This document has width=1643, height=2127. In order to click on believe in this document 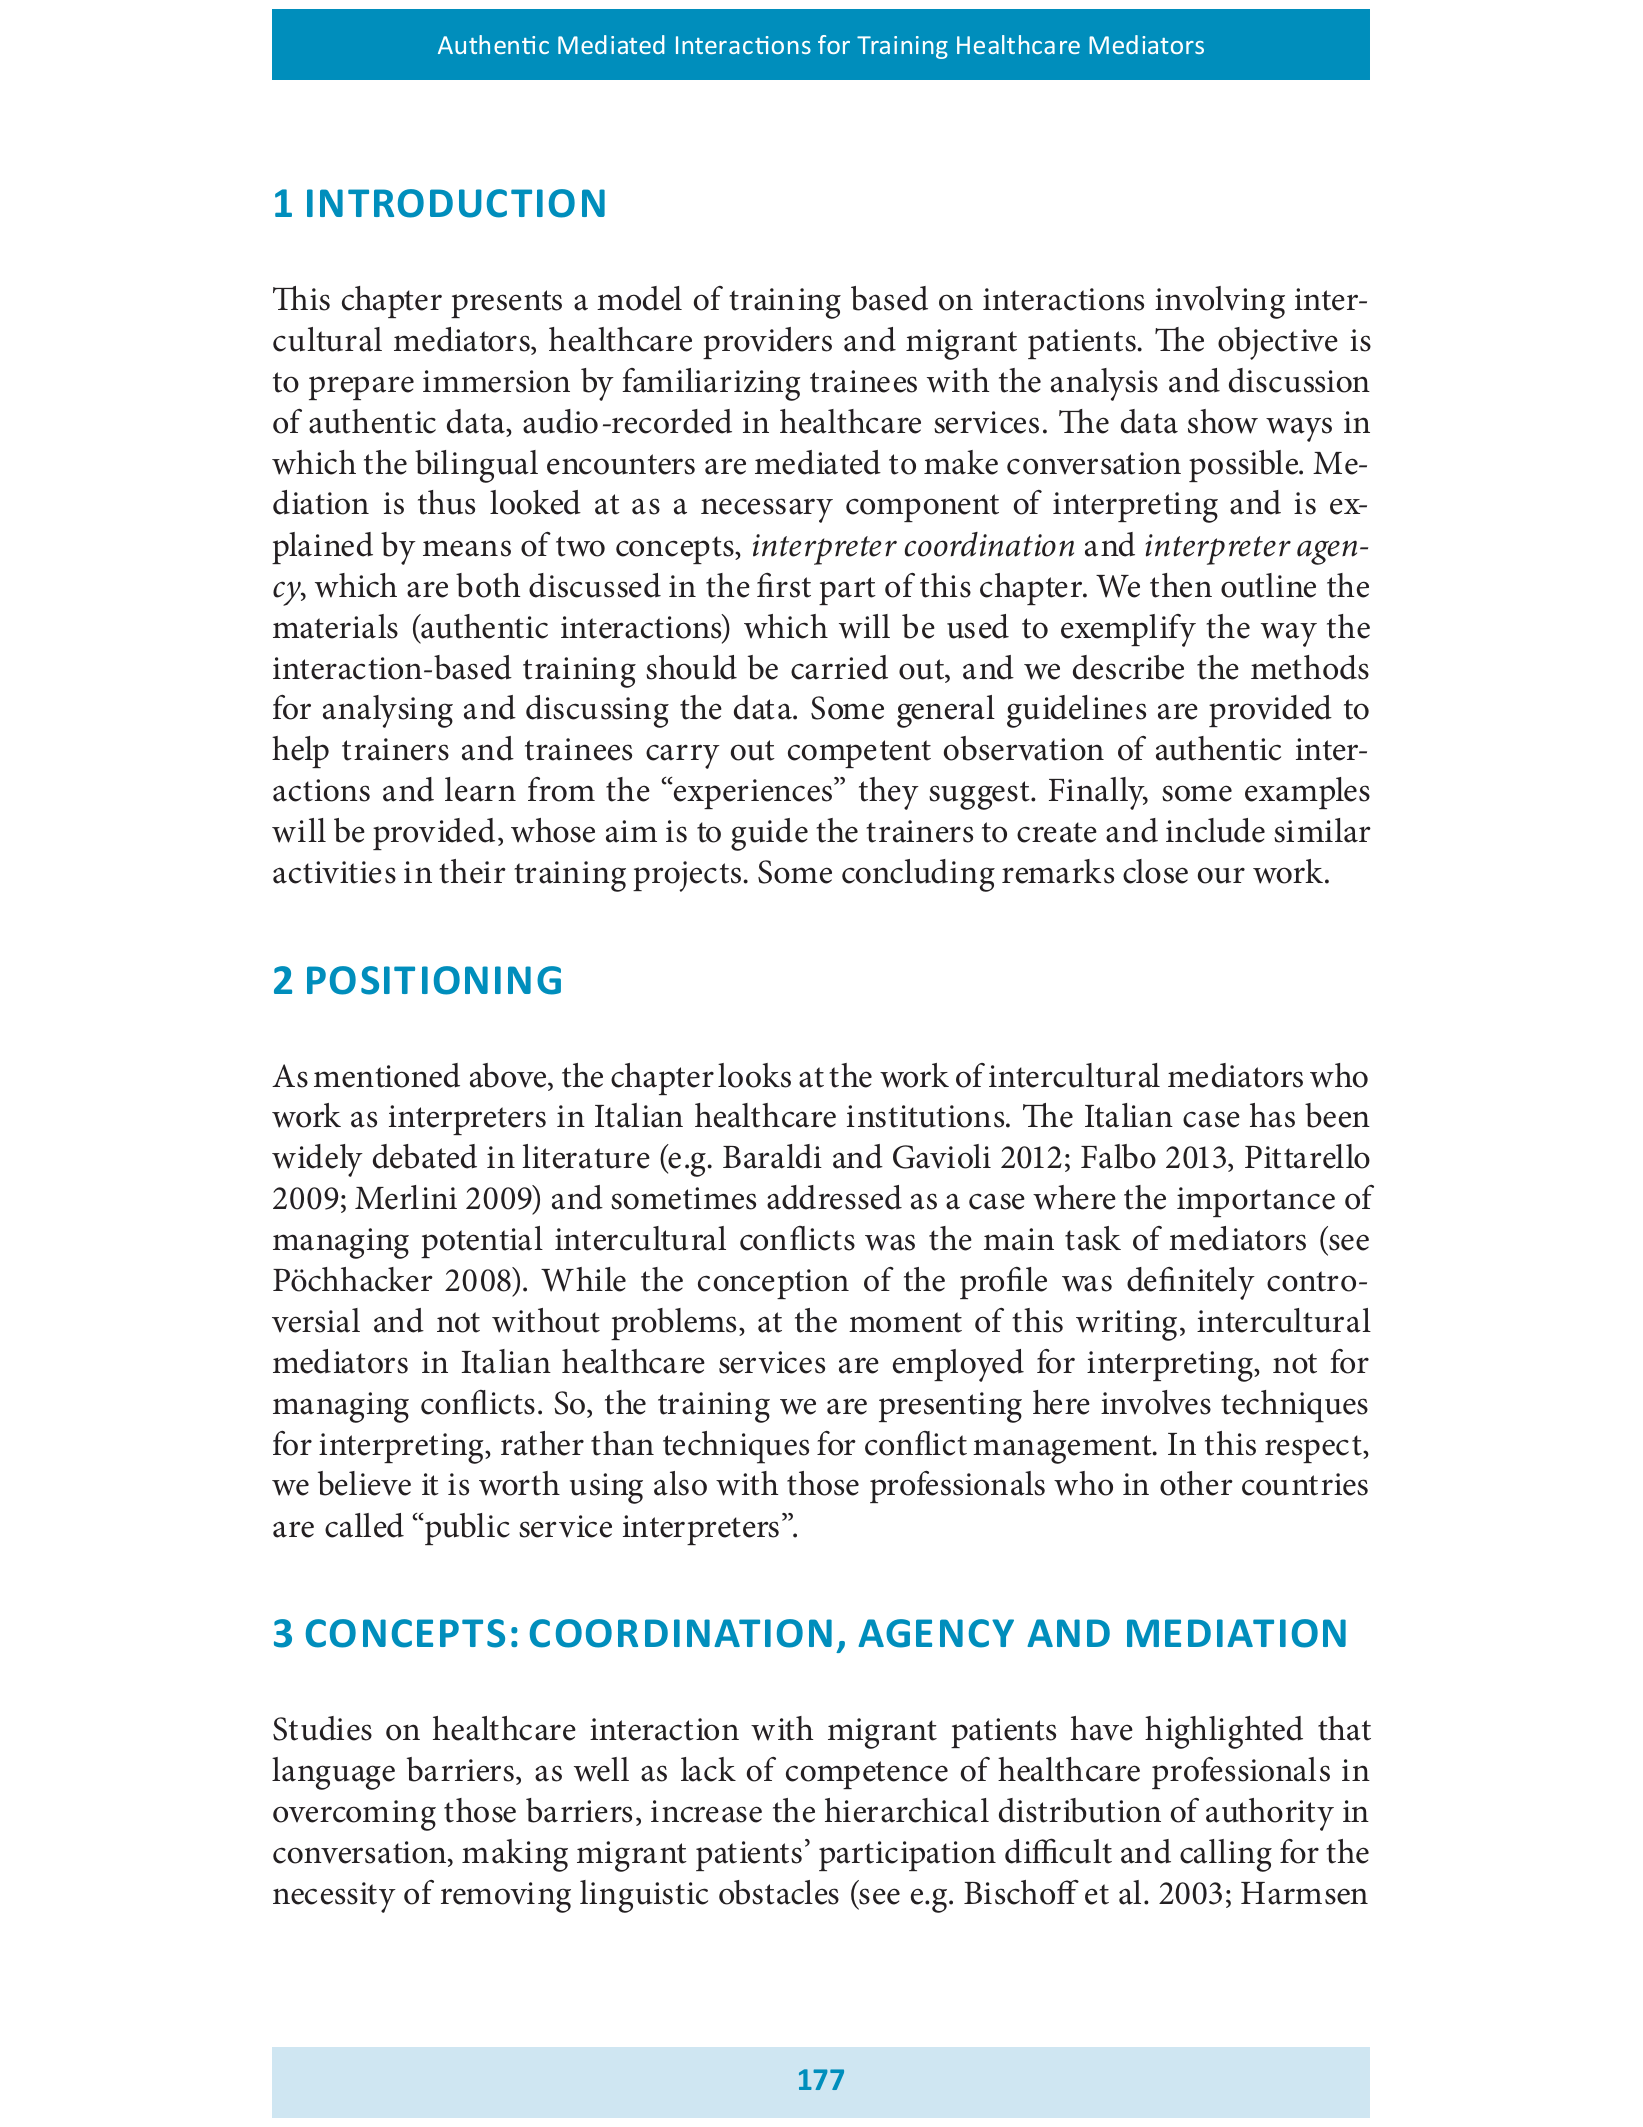, I will do `click(364, 1483)`.
